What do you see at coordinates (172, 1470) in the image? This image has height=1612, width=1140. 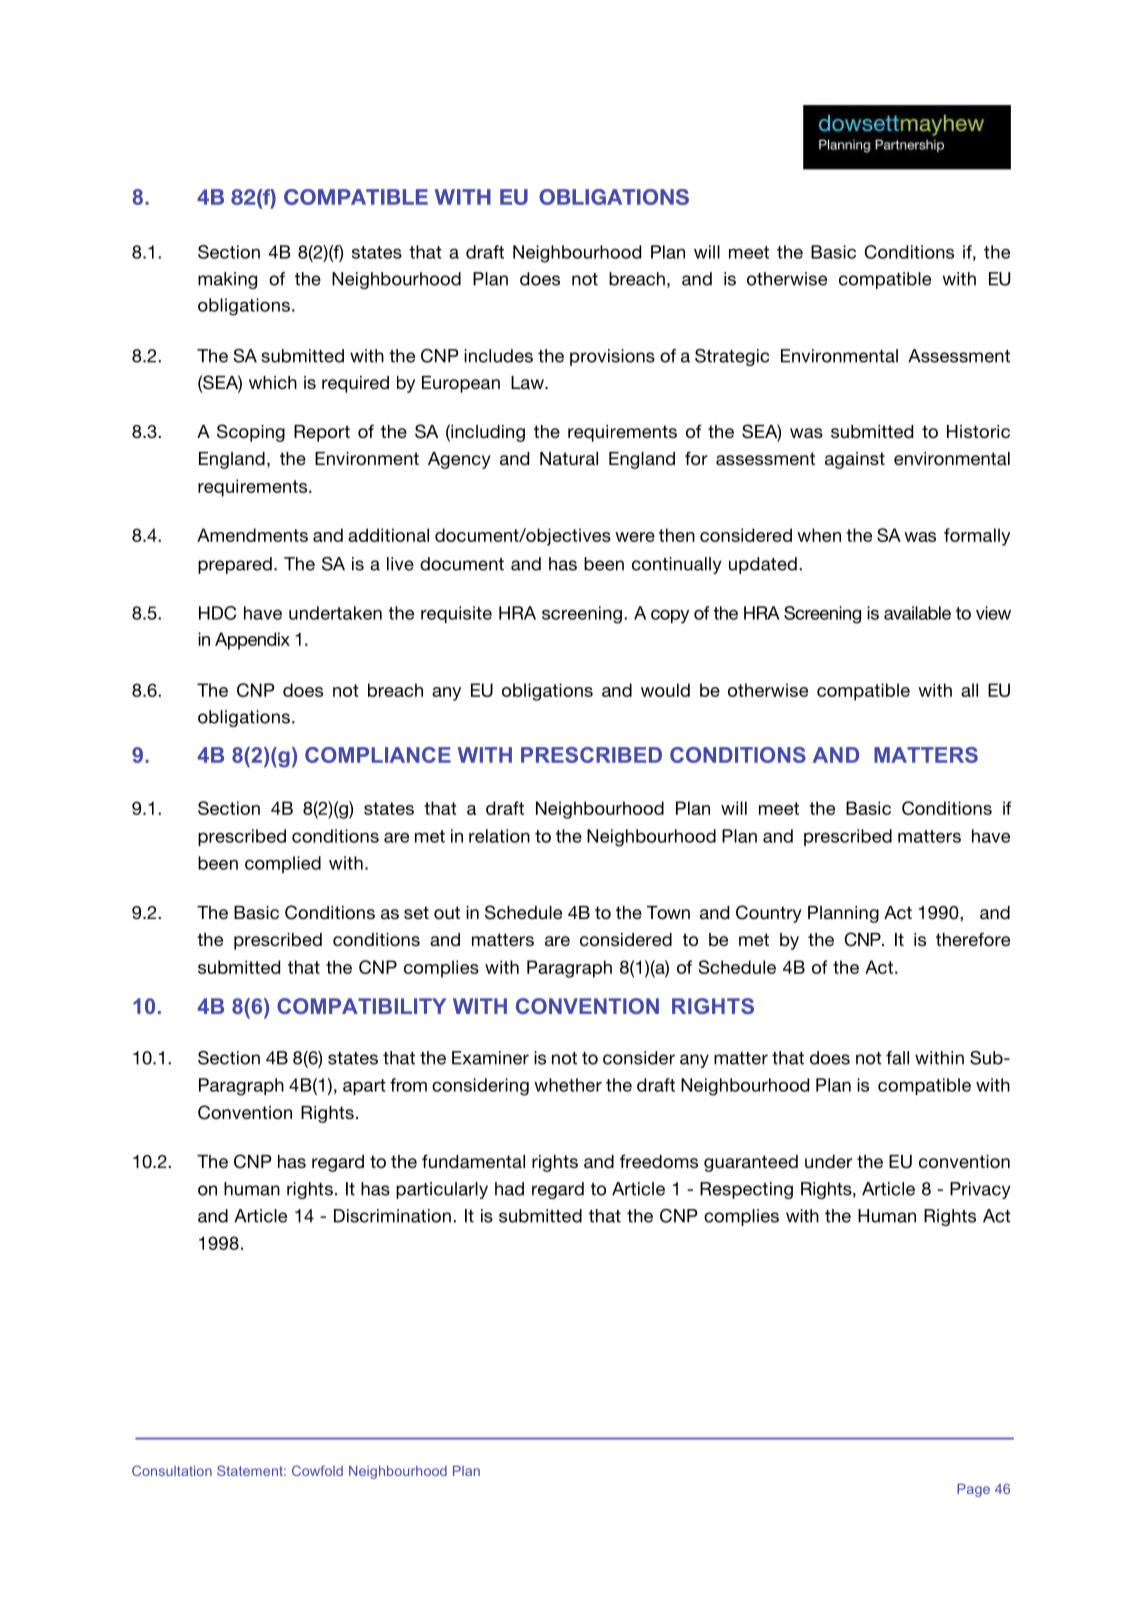 I see `Consultation` at bounding box center [172, 1470].
